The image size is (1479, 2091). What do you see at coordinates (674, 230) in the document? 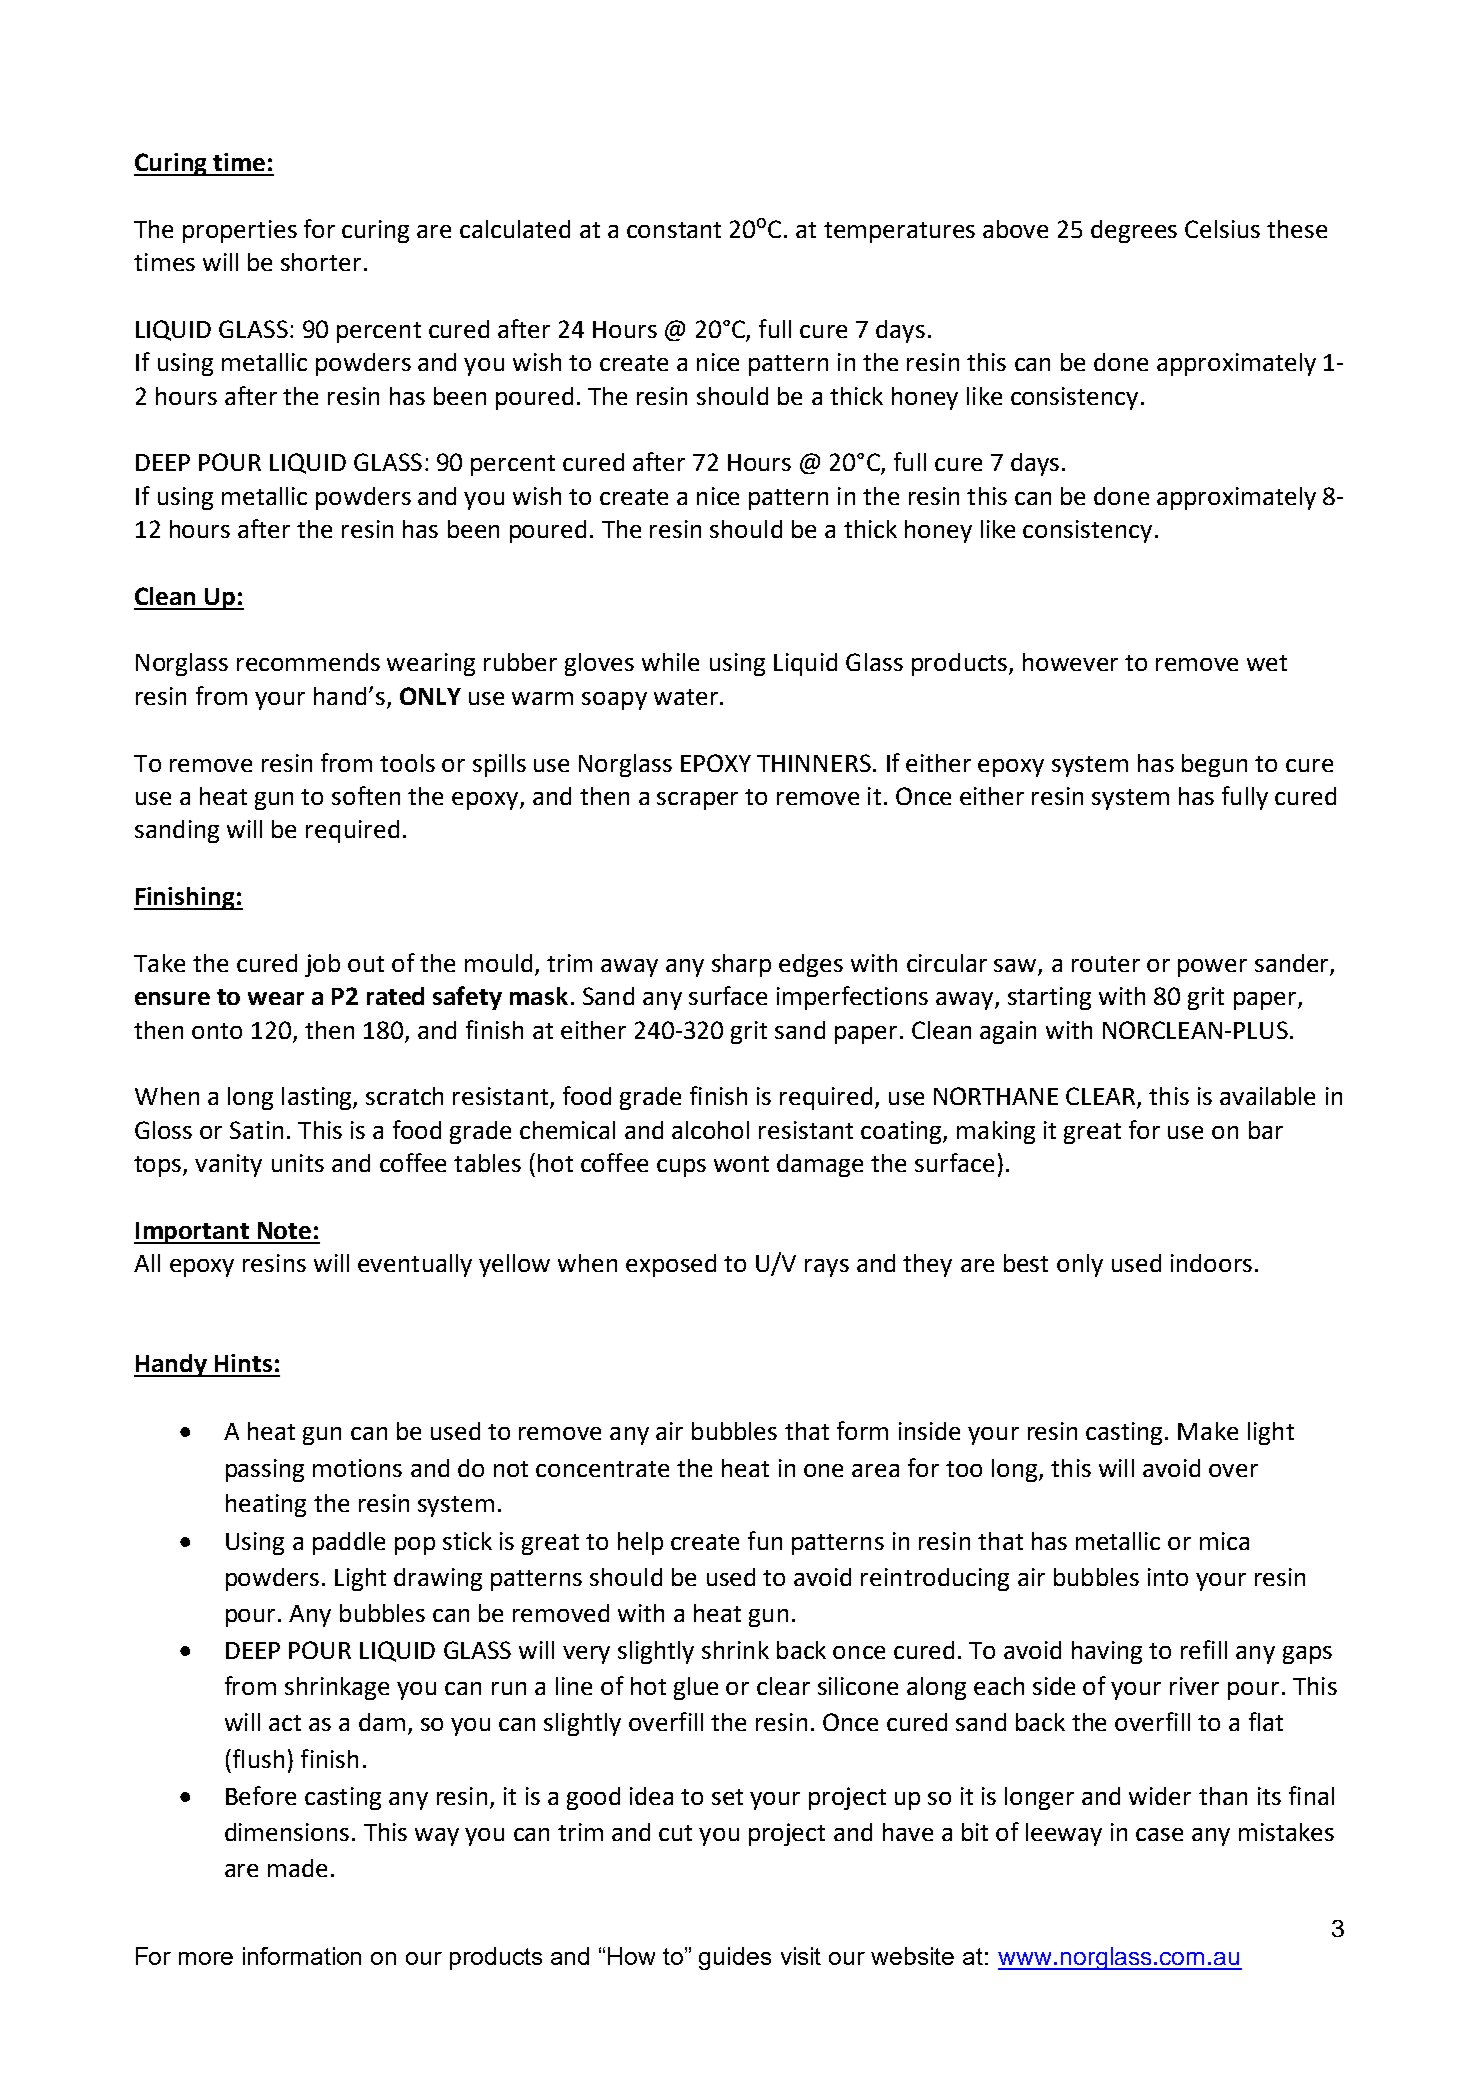
I see `constant` at bounding box center [674, 230].
